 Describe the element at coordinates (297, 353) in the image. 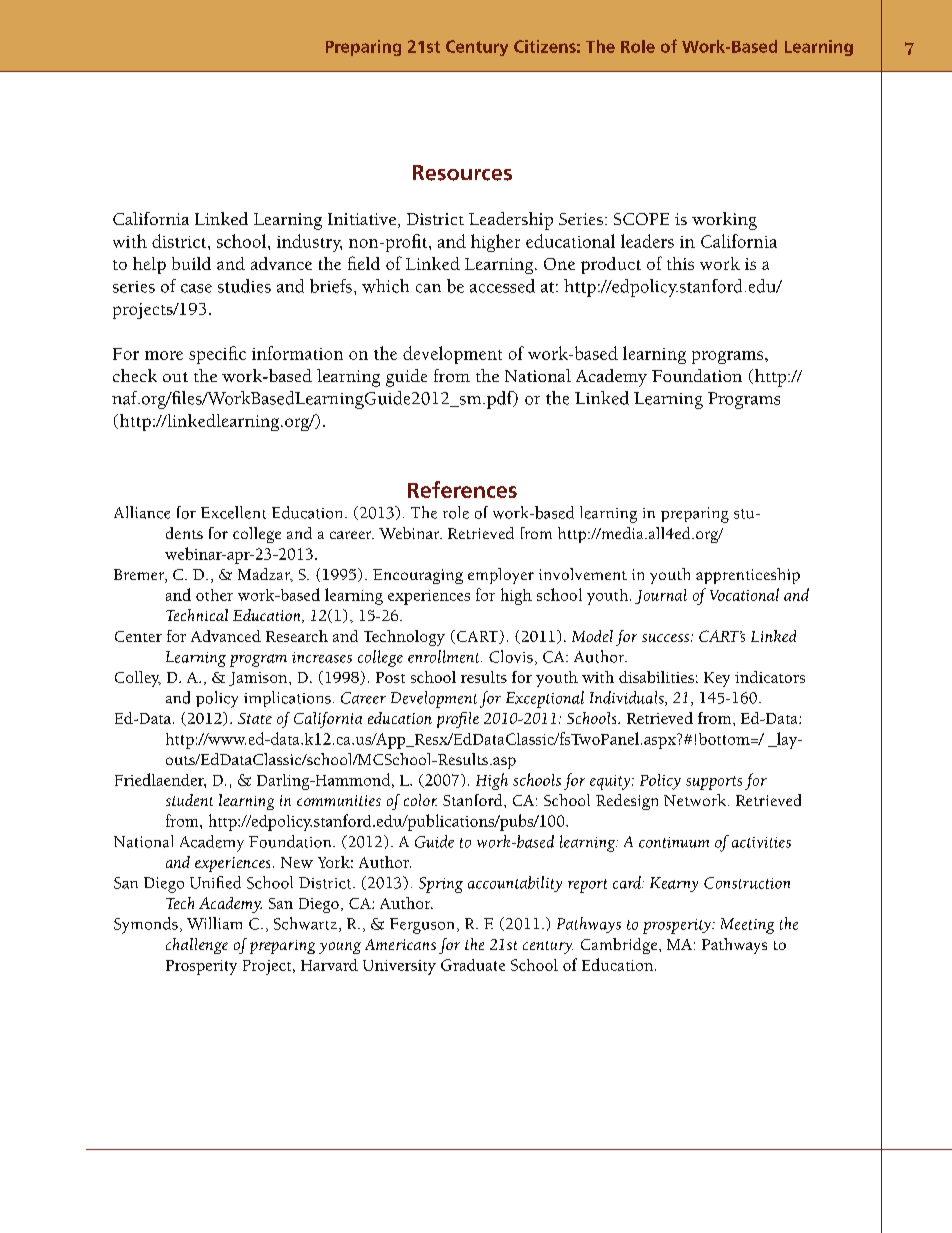

I see `information` at that location.
